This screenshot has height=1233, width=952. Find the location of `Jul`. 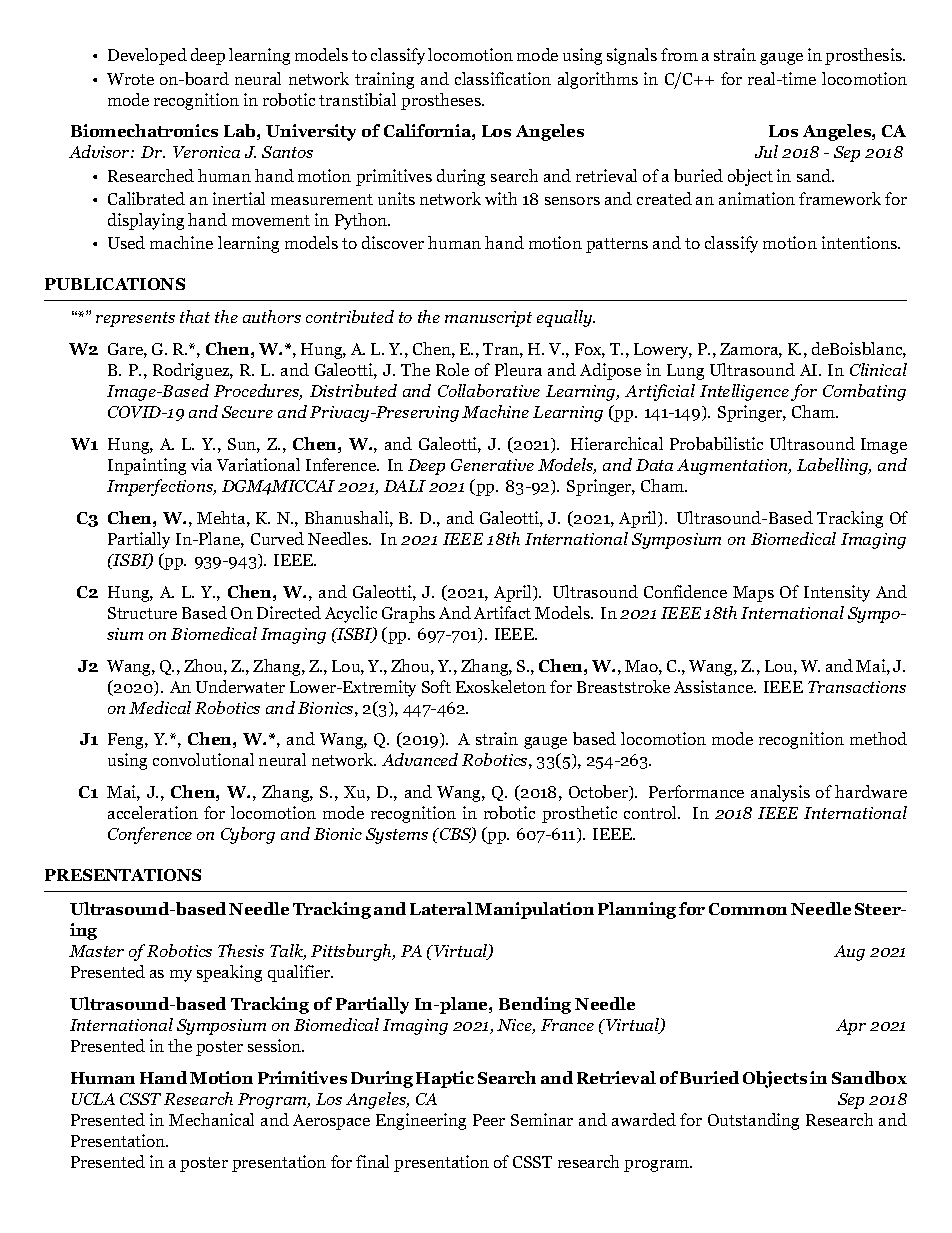

Jul is located at coordinates (766, 151).
